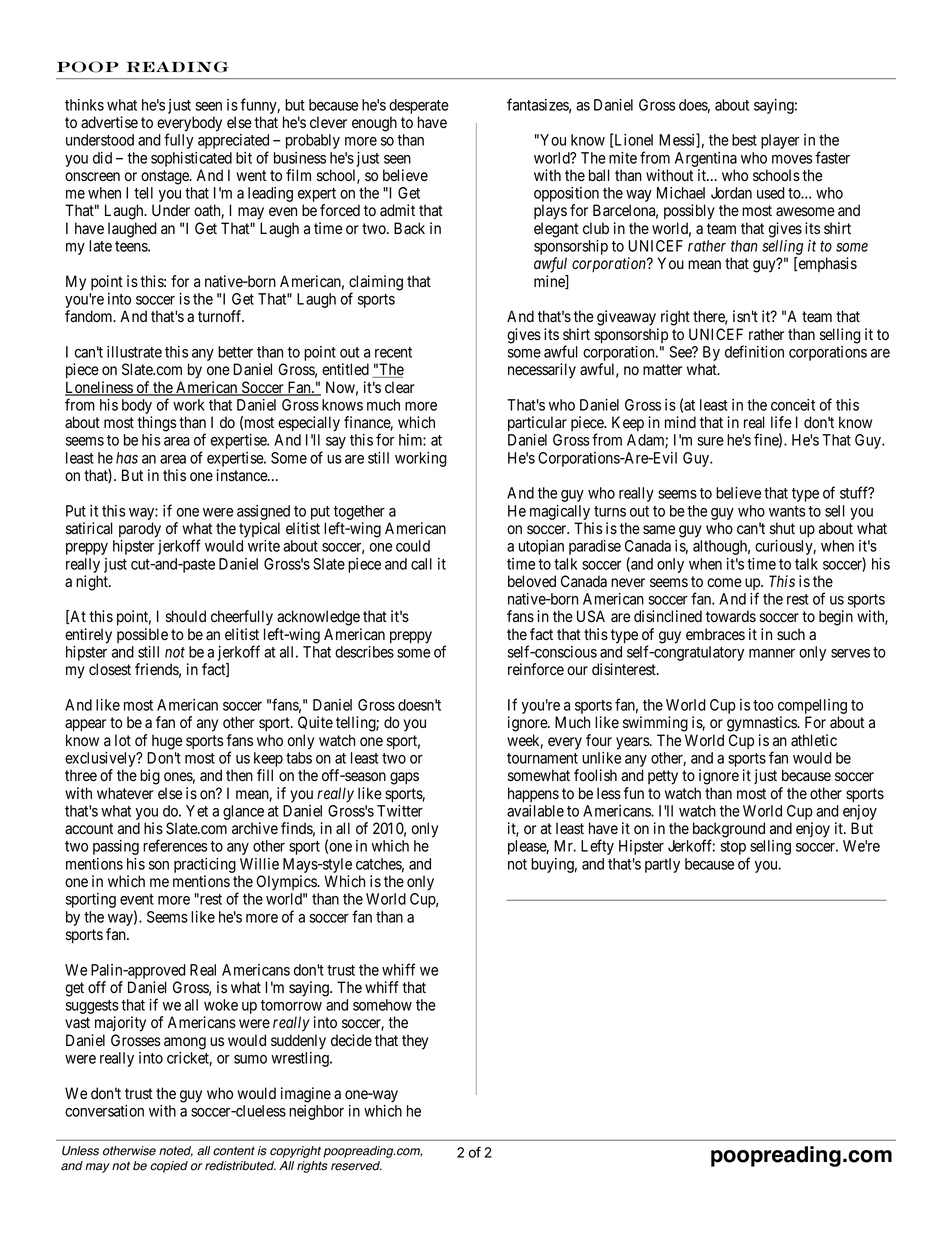 The width and height of the screenshot is (952, 1233). What do you see at coordinates (176, 1151) in the screenshot?
I see `noted` at bounding box center [176, 1151].
